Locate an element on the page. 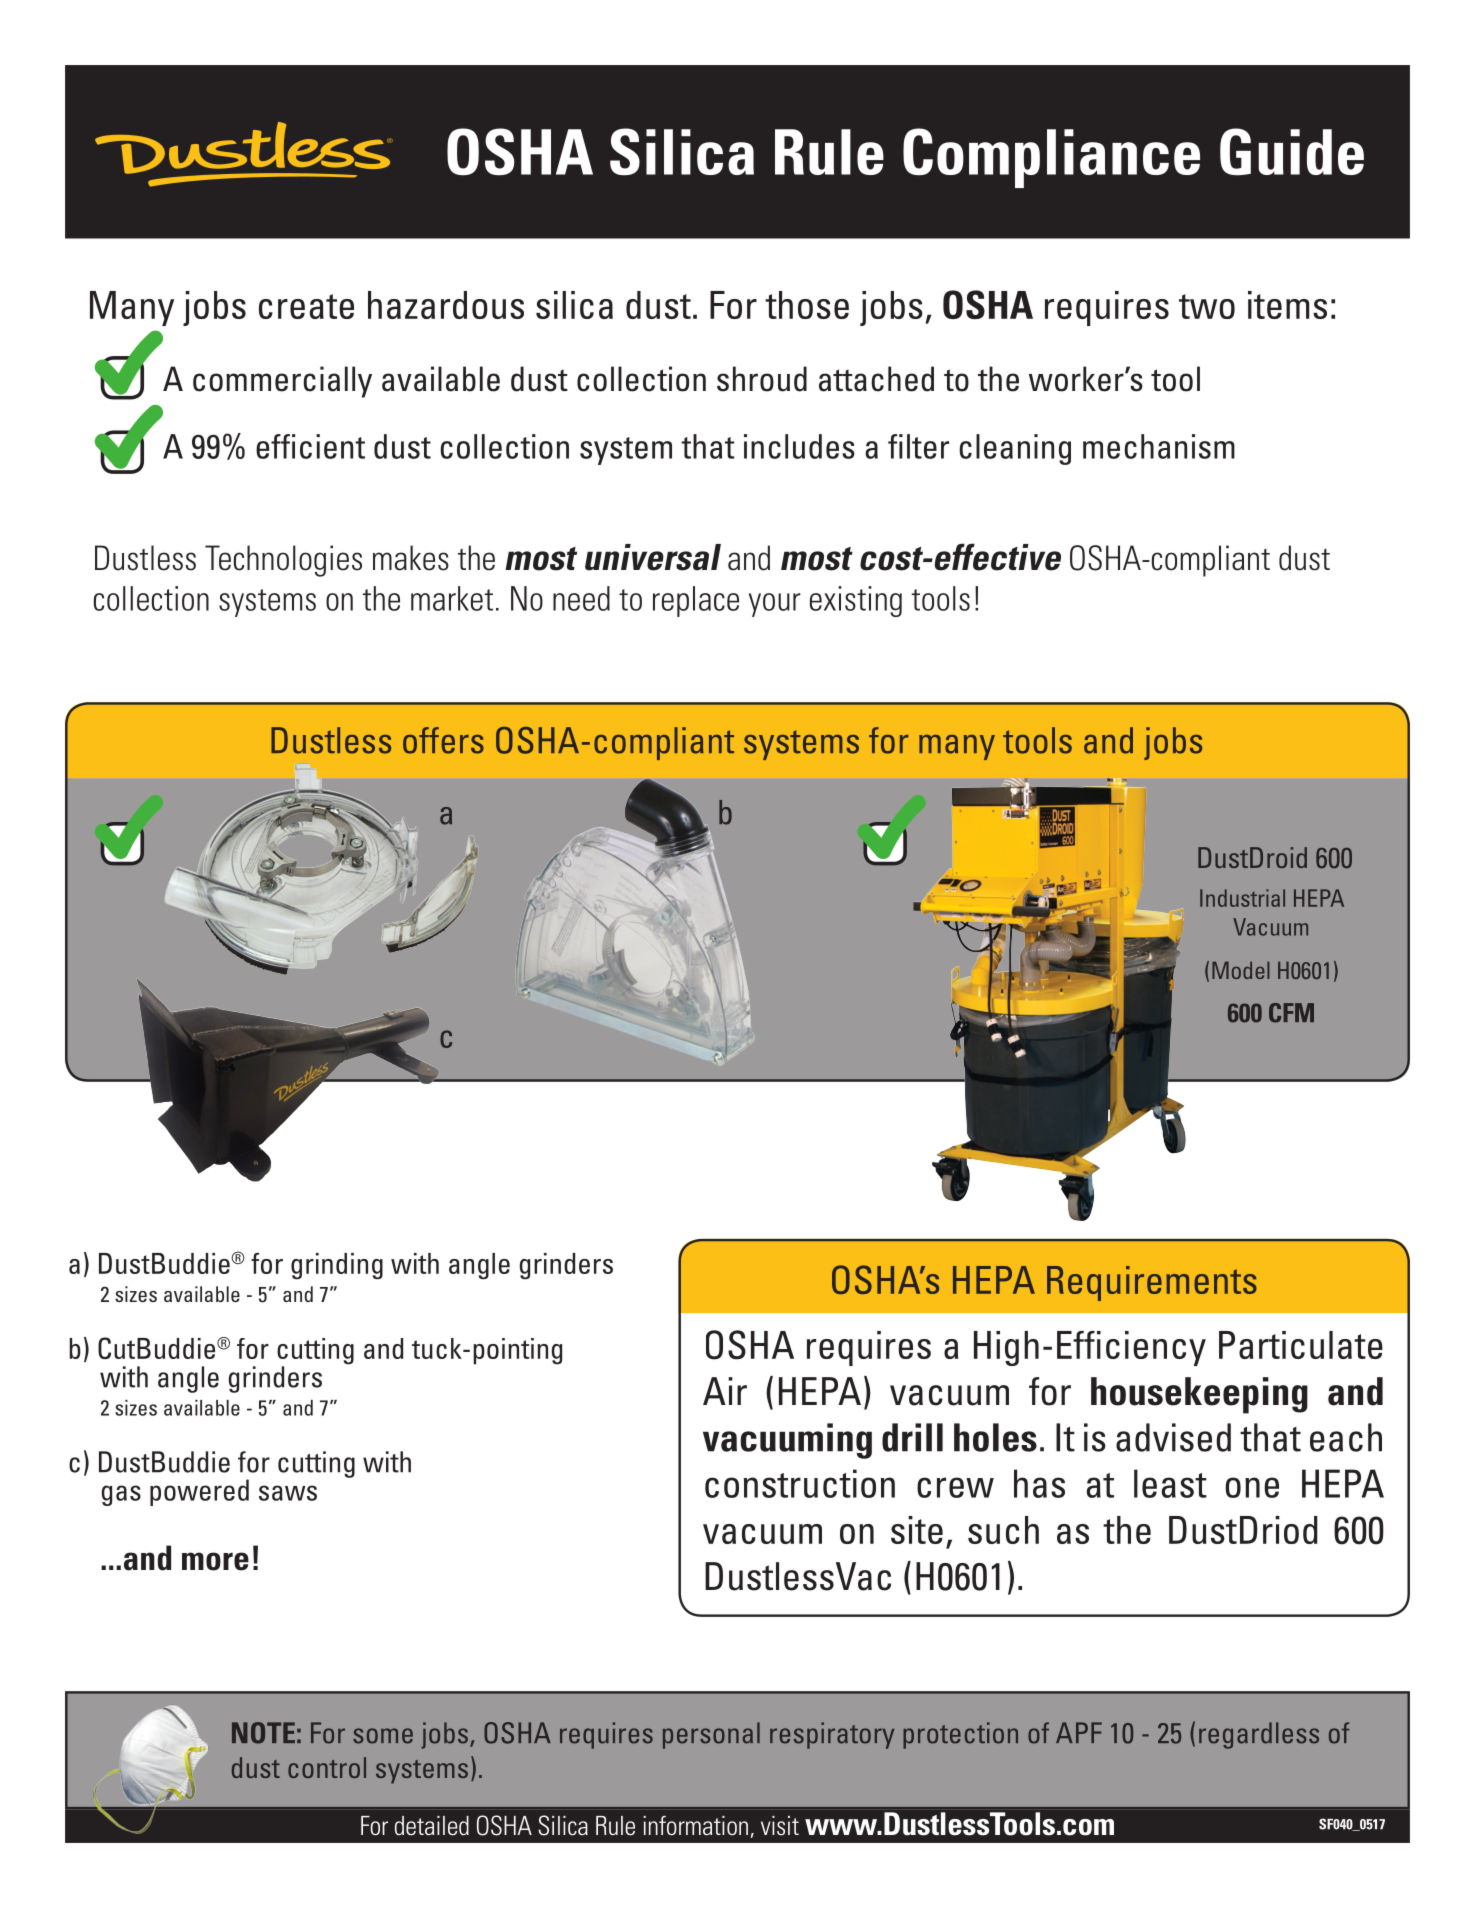  those is located at coordinates (807, 305).
